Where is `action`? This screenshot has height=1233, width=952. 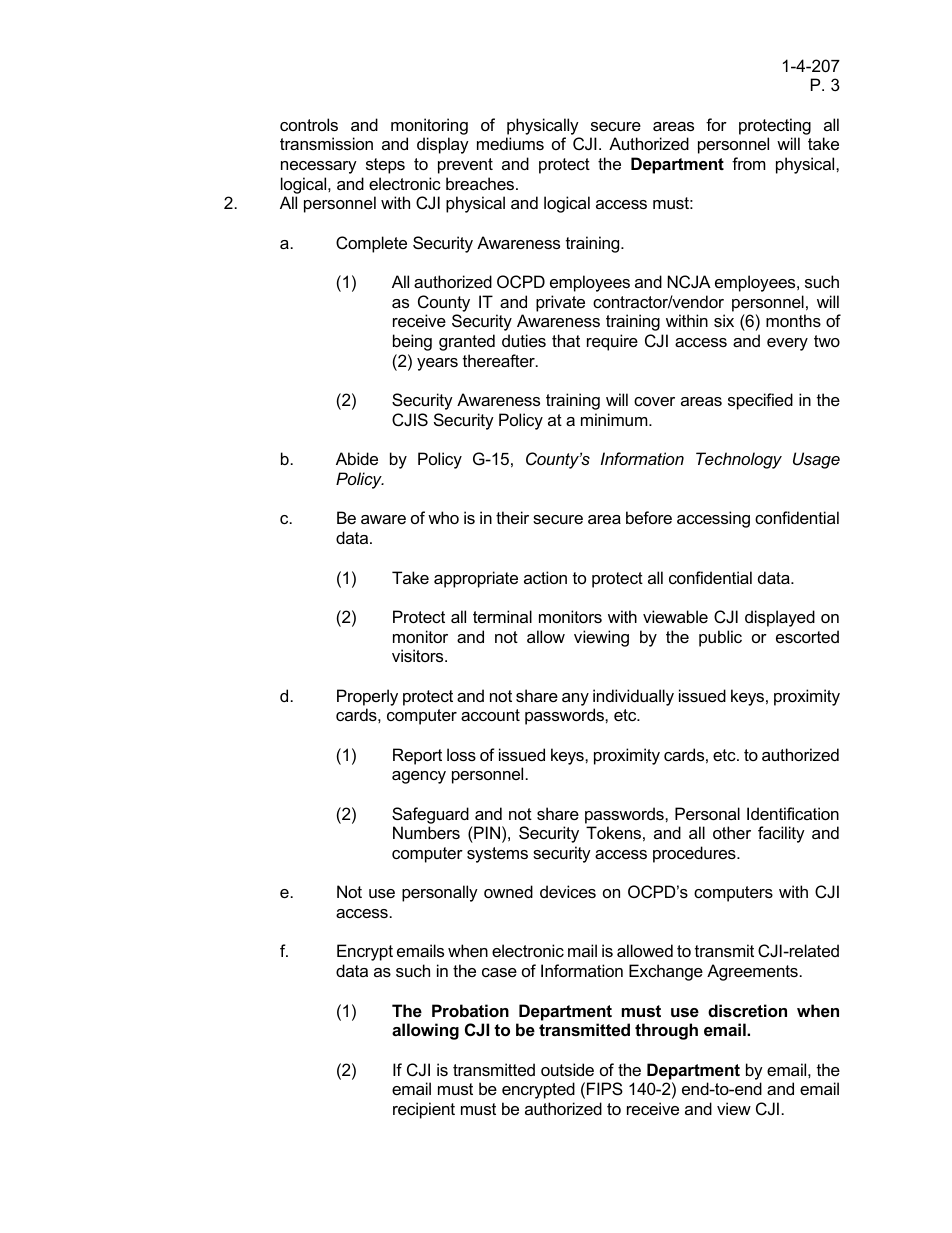 action is located at coordinates (545, 577).
